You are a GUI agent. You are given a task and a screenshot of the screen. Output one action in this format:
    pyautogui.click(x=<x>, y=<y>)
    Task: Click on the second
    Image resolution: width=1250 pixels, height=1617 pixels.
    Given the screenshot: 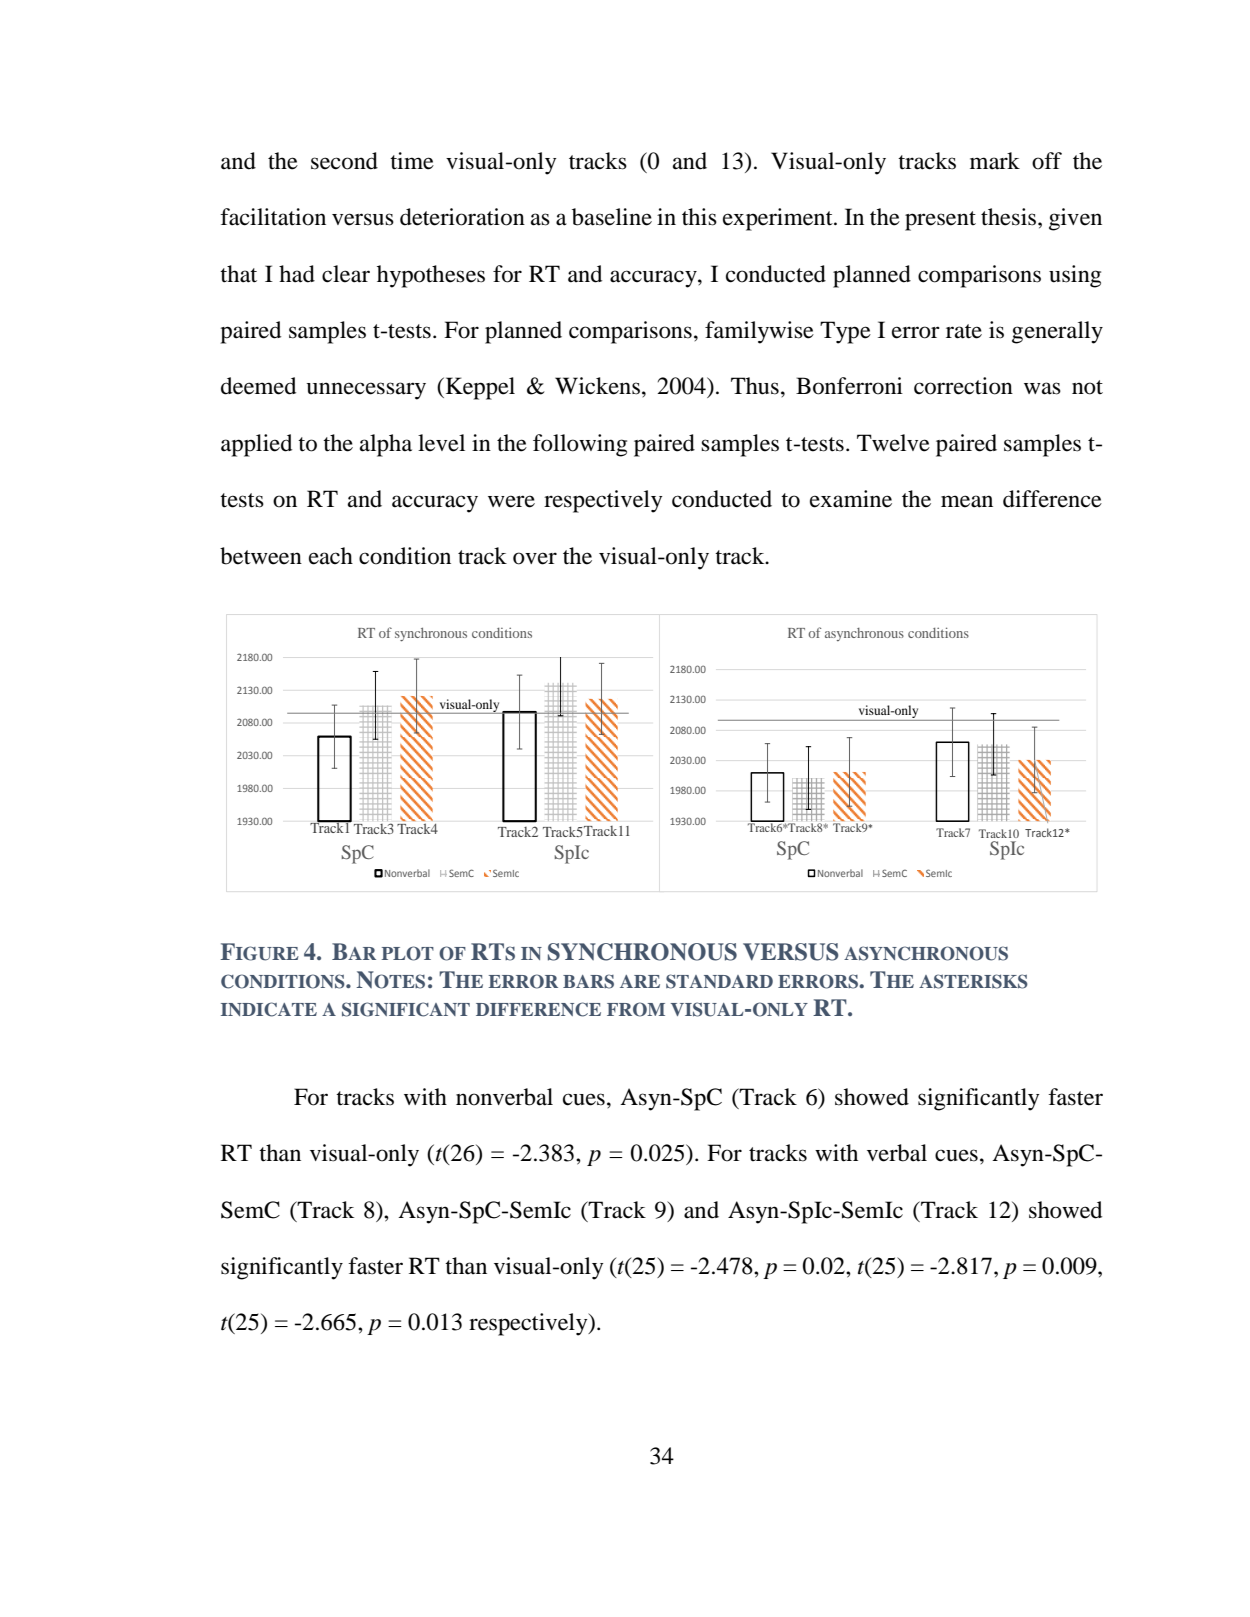 What is the action you would take?
    pyautogui.click(x=344, y=161)
